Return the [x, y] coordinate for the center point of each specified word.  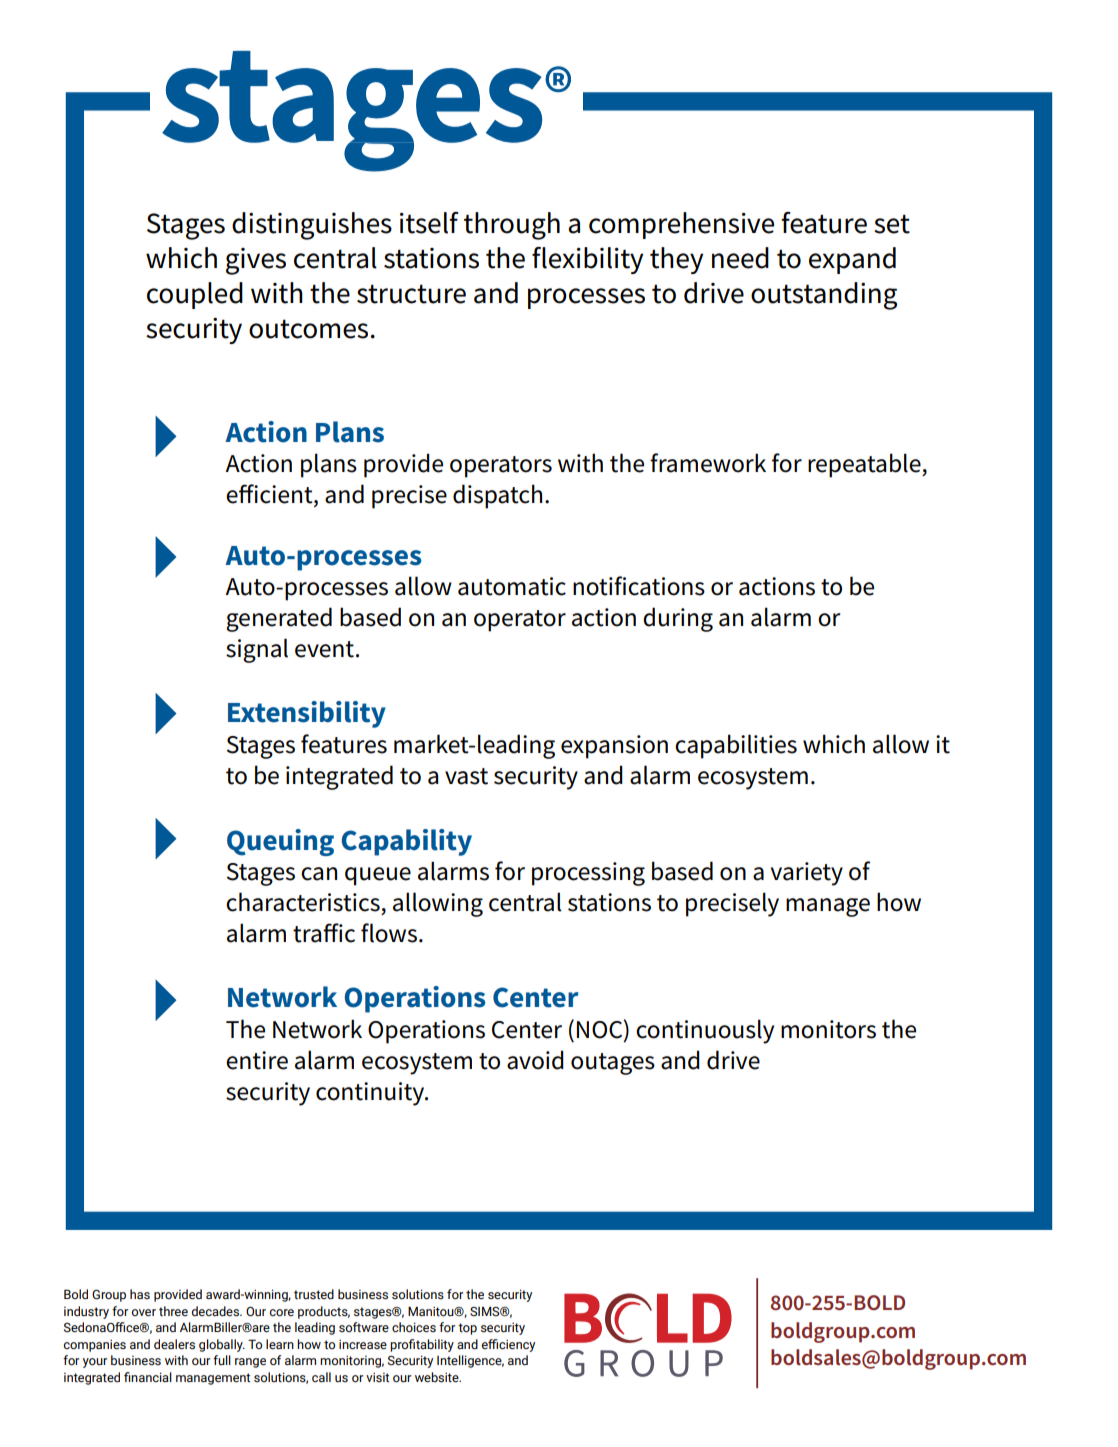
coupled [195, 295]
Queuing [280, 842]
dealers [174, 1344]
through [512, 226]
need [740, 258]
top [467, 1329]
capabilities [736, 746]
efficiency [508, 1345]
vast [466, 776]
